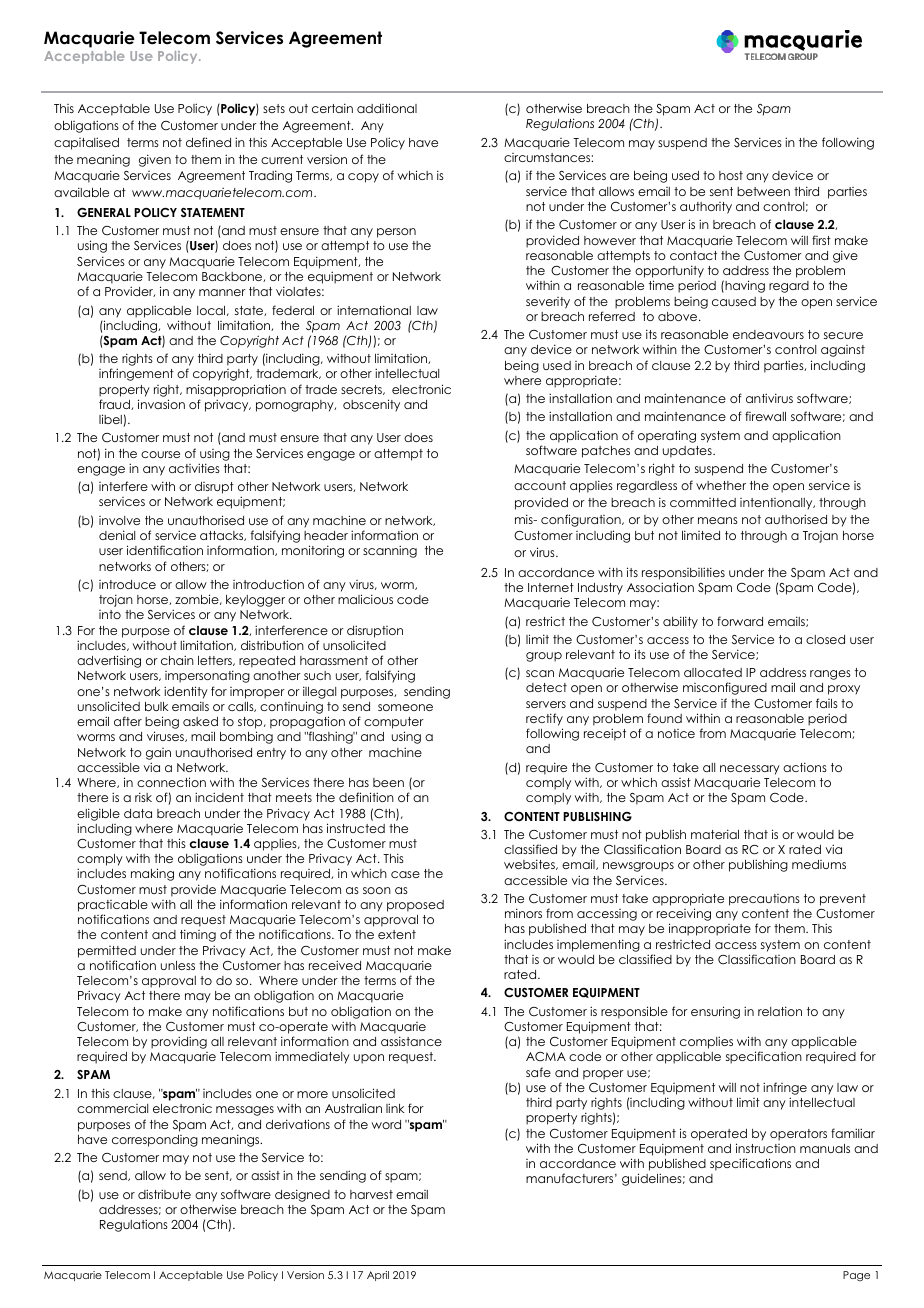 The width and height of the page is (924, 1308). What do you see at coordinates (777, 504) in the page?
I see `intentionally` at bounding box center [777, 504].
